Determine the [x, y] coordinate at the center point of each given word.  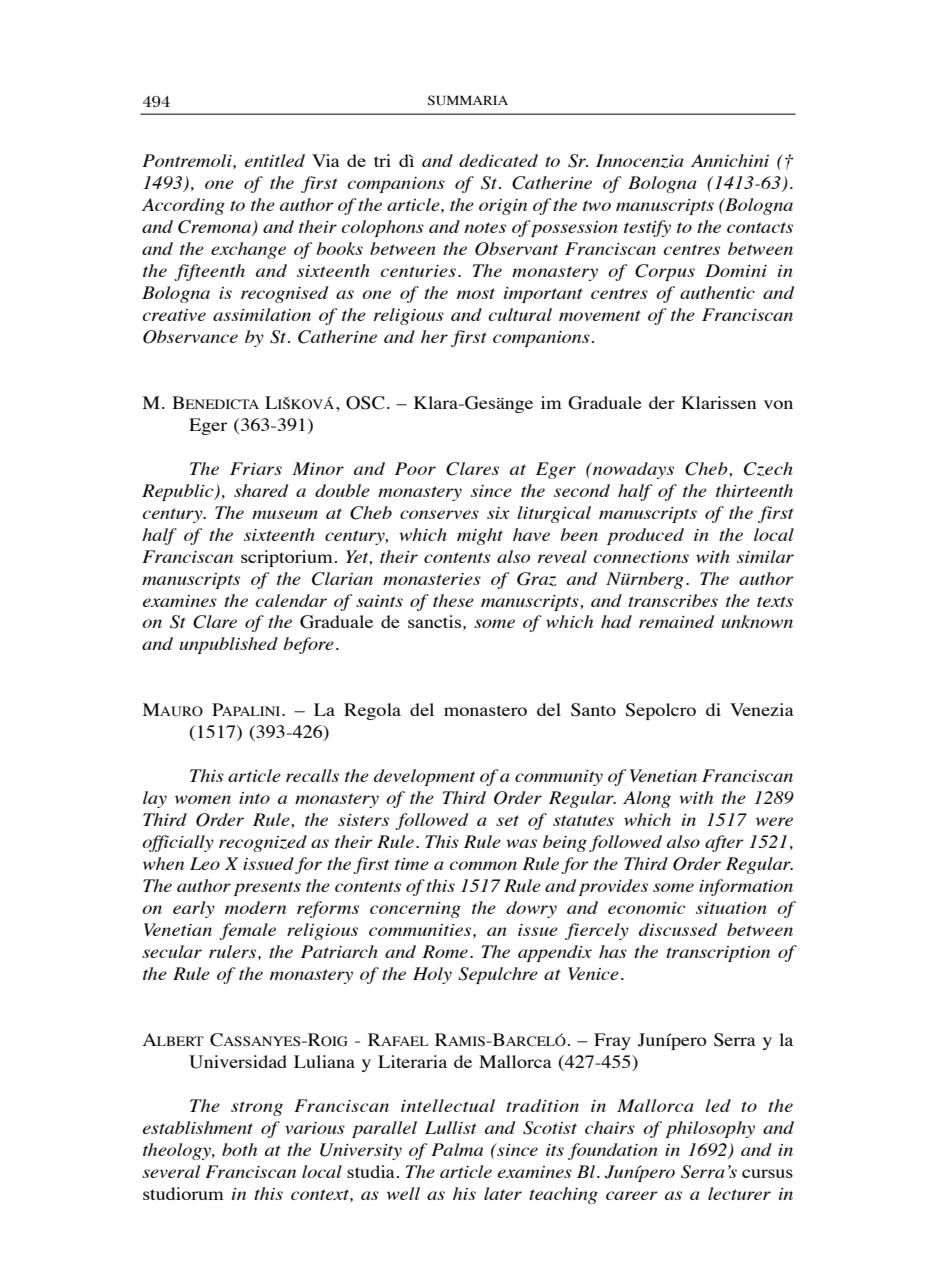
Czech [768, 469]
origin [503, 207]
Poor [415, 468]
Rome [445, 951]
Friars [256, 468]
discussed [678, 929]
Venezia [762, 709]
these [453, 600]
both [239, 1149]
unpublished [228, 645]
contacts [760, 227]
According [183, 206]
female [247, 931]
